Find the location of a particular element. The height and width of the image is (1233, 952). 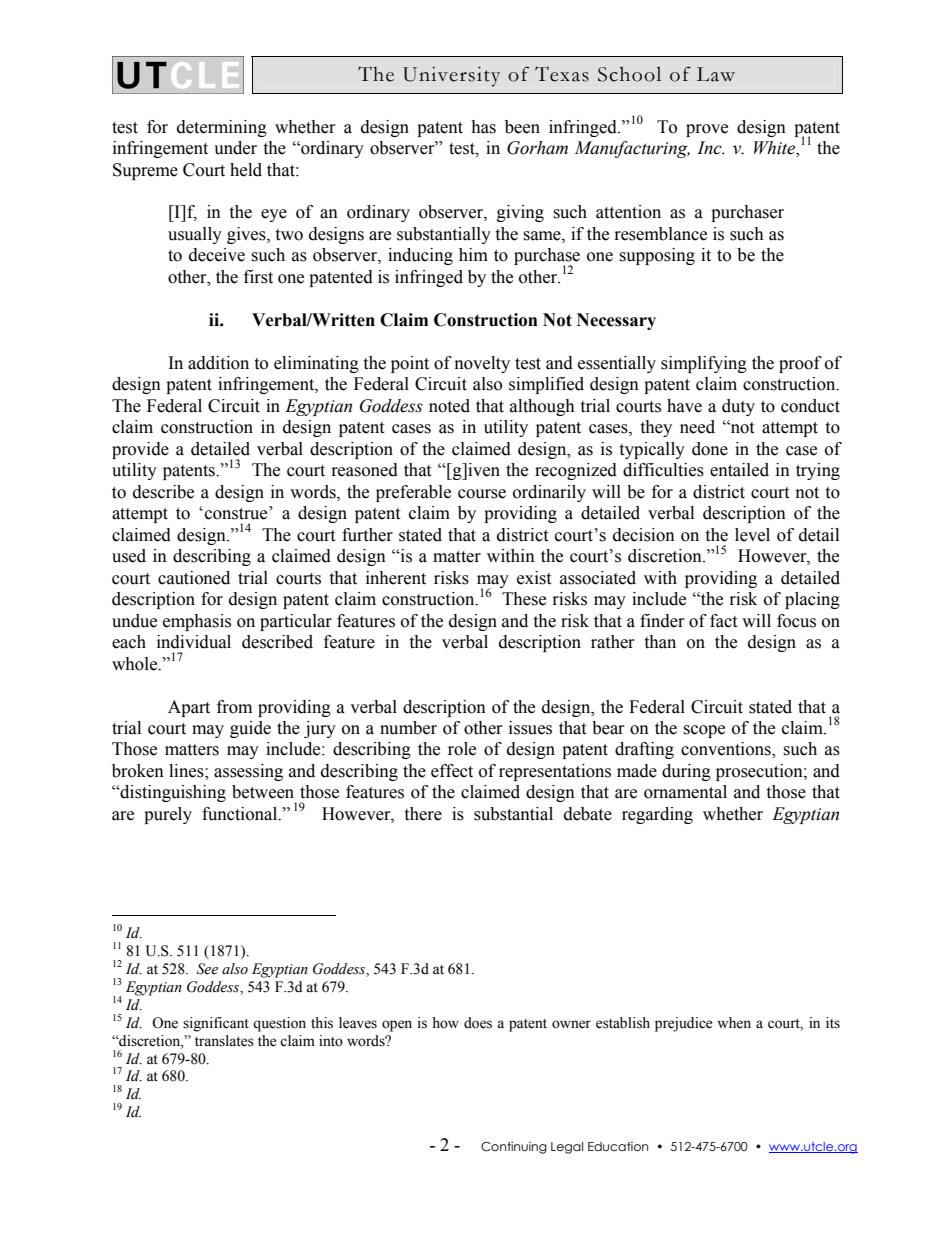

addition is located at coordinates (218, 363).
